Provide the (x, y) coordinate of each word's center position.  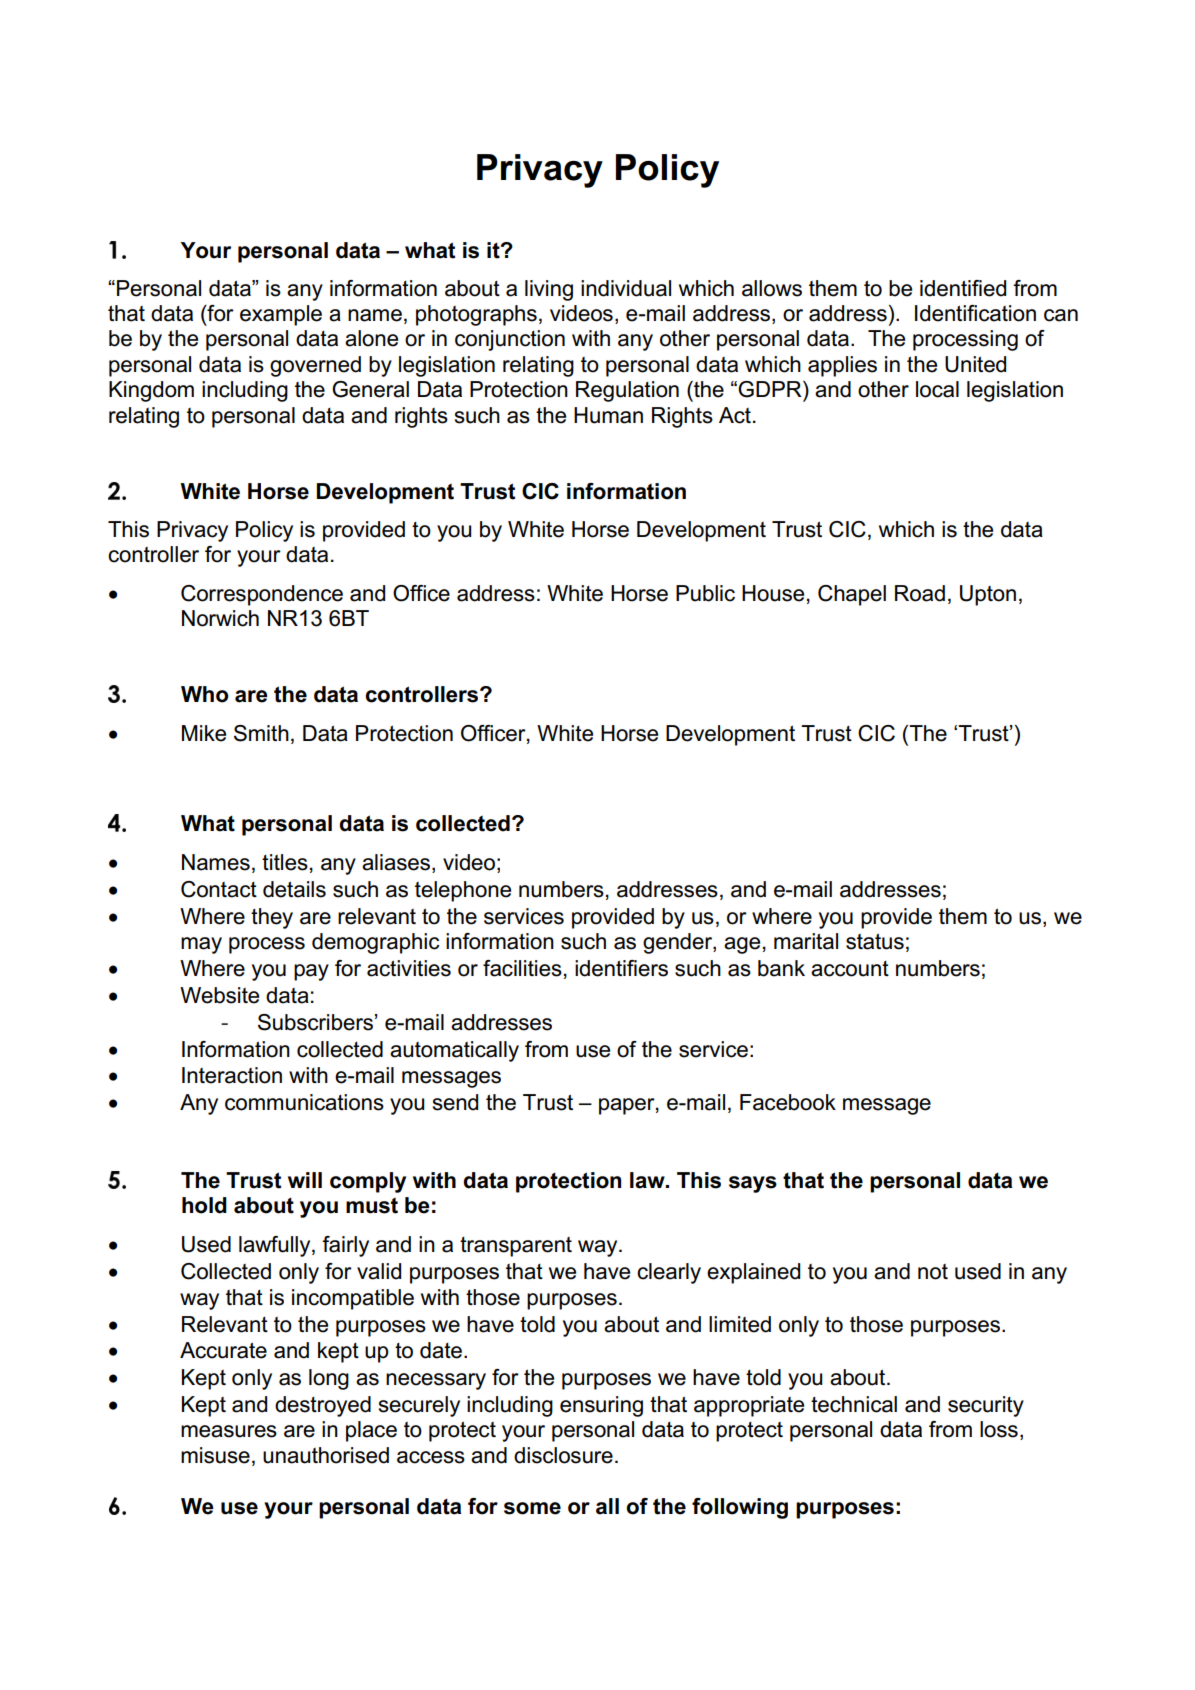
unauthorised (326, 1455)
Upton (988, 595)
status (875, 941)
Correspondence (262, 595)
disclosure (563, 1455)
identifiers (621, 968)
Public (705, 593)
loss (999, 1429)
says (753, 1184)
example (281, 315)
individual (626, 288)
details (294, 889)
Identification (975, 313)
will (305, 1180)
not (933, 1272)
